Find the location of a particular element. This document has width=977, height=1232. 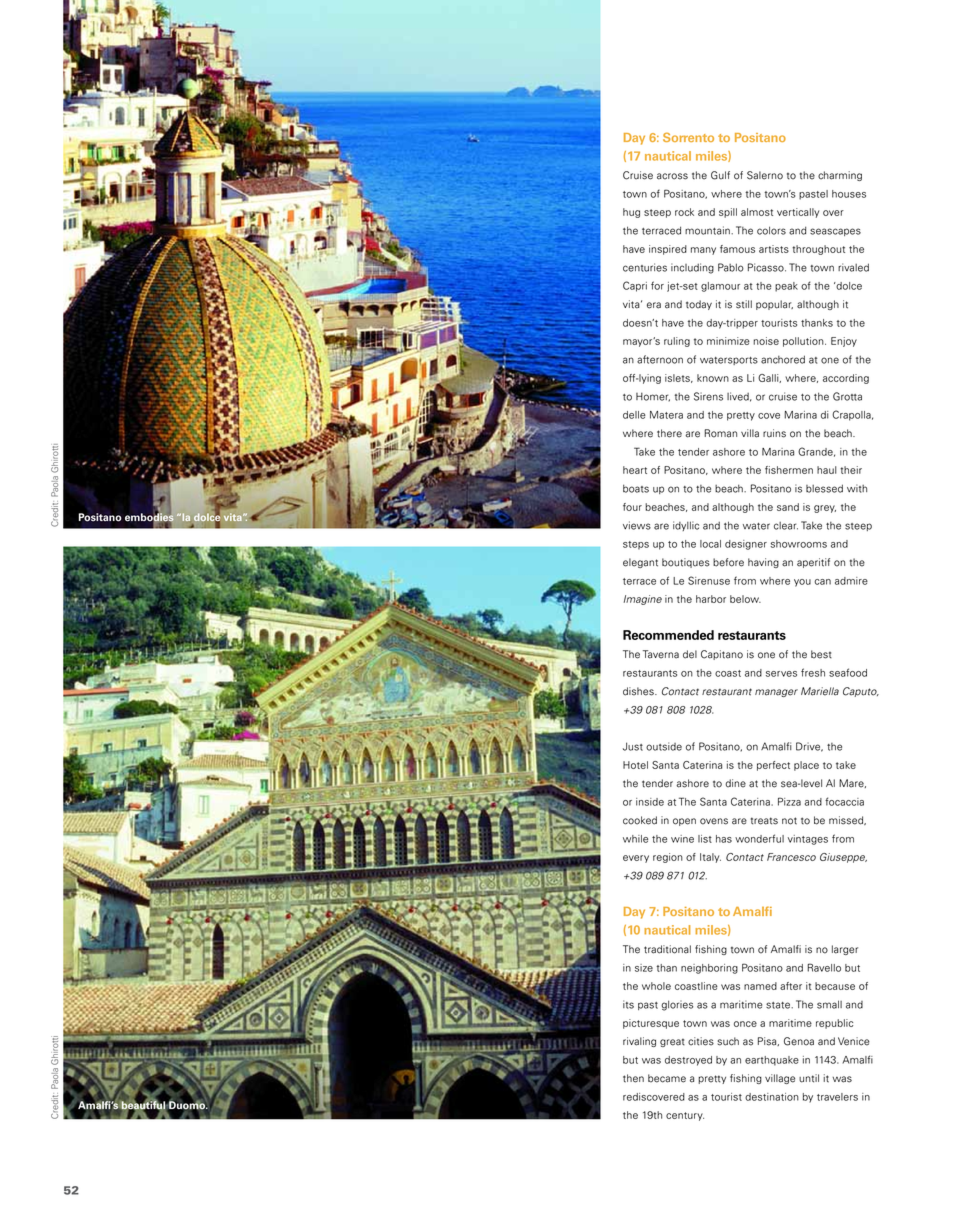

Roman is located at coordinates (720, 433).
